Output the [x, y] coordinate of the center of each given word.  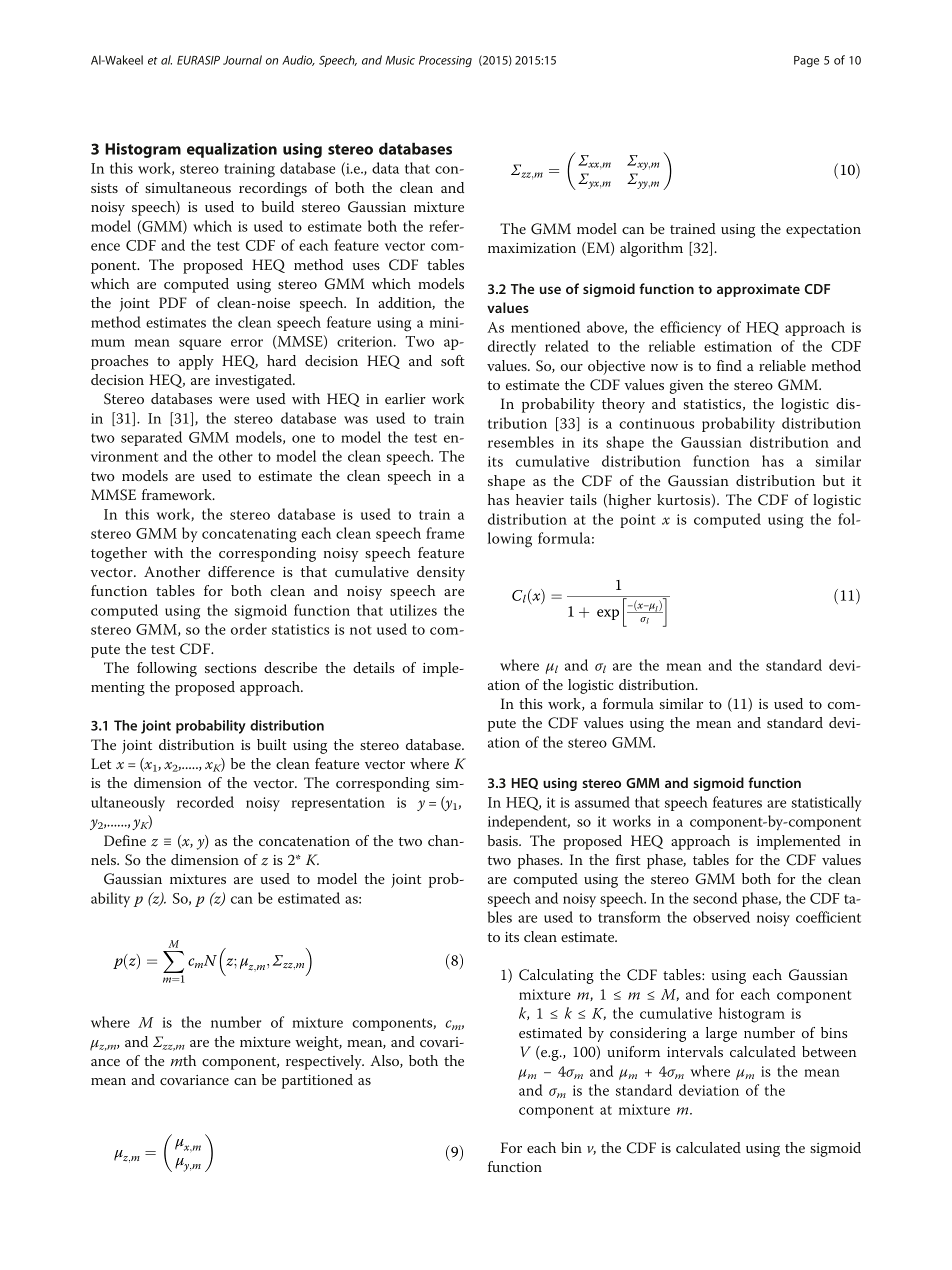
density [441, 573]
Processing [445, 61]
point [638, 521]
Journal [242, 60]
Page [806, 61]
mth [183, 1060]
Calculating [556, 976]
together [119, 554]
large [721, 1034]
